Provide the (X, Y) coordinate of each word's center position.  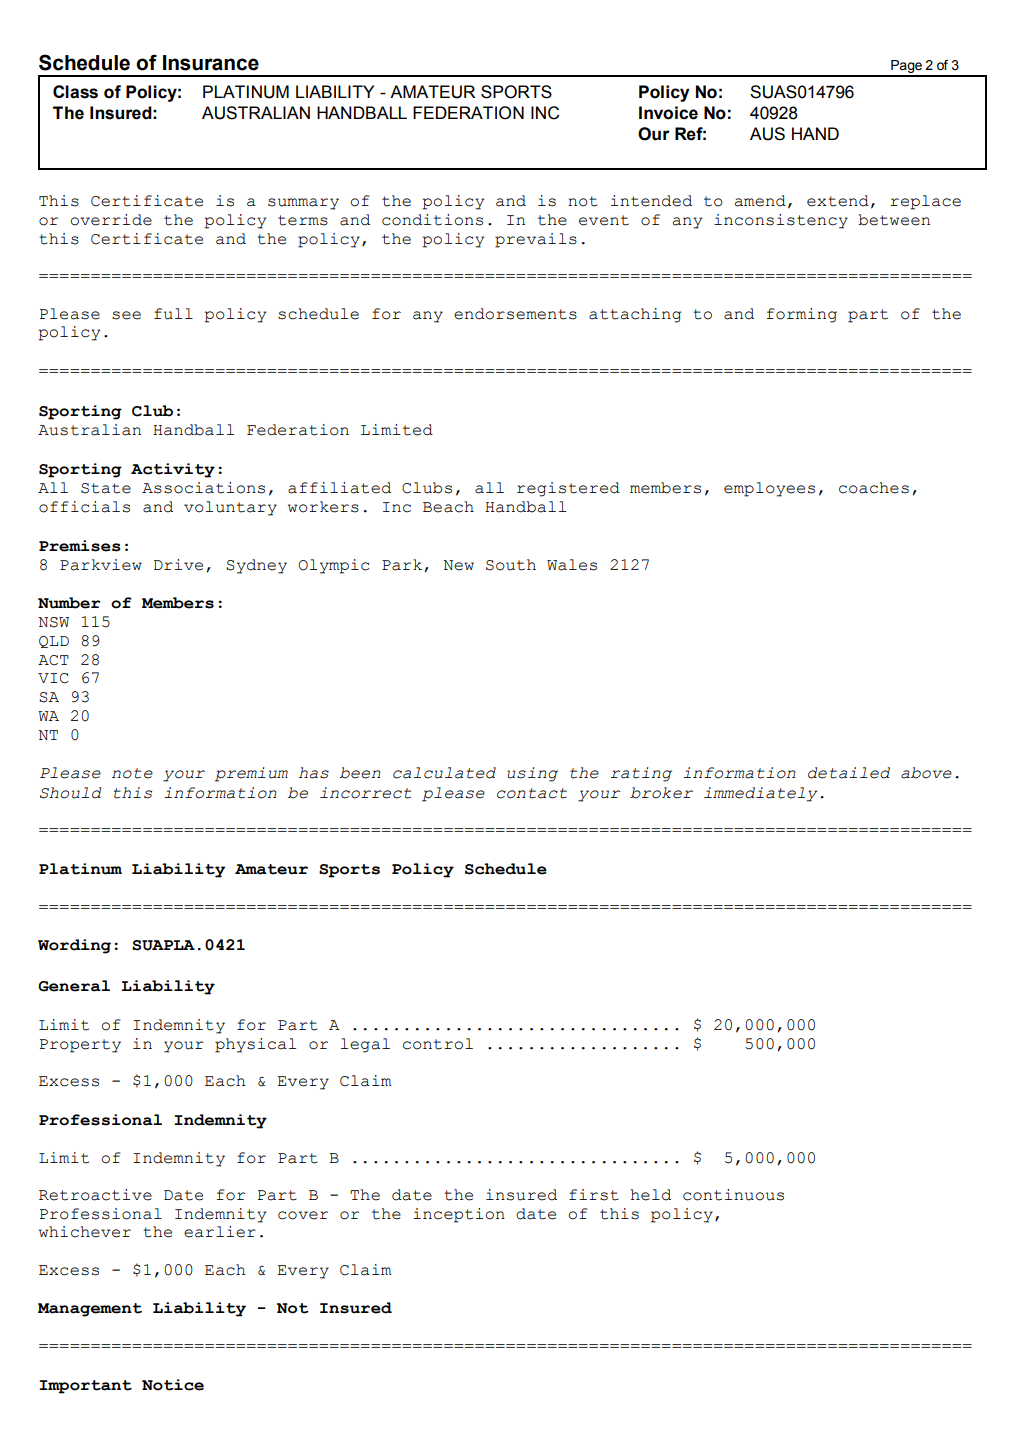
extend (838, 201)
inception (459, 1215)
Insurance (211, 63)
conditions (432, 220)
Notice (173, 1385)
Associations (203, 488)
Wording (74, 946)
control (438, 1044)
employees (769, 489)
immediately (760, 794)
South (511, 565)
